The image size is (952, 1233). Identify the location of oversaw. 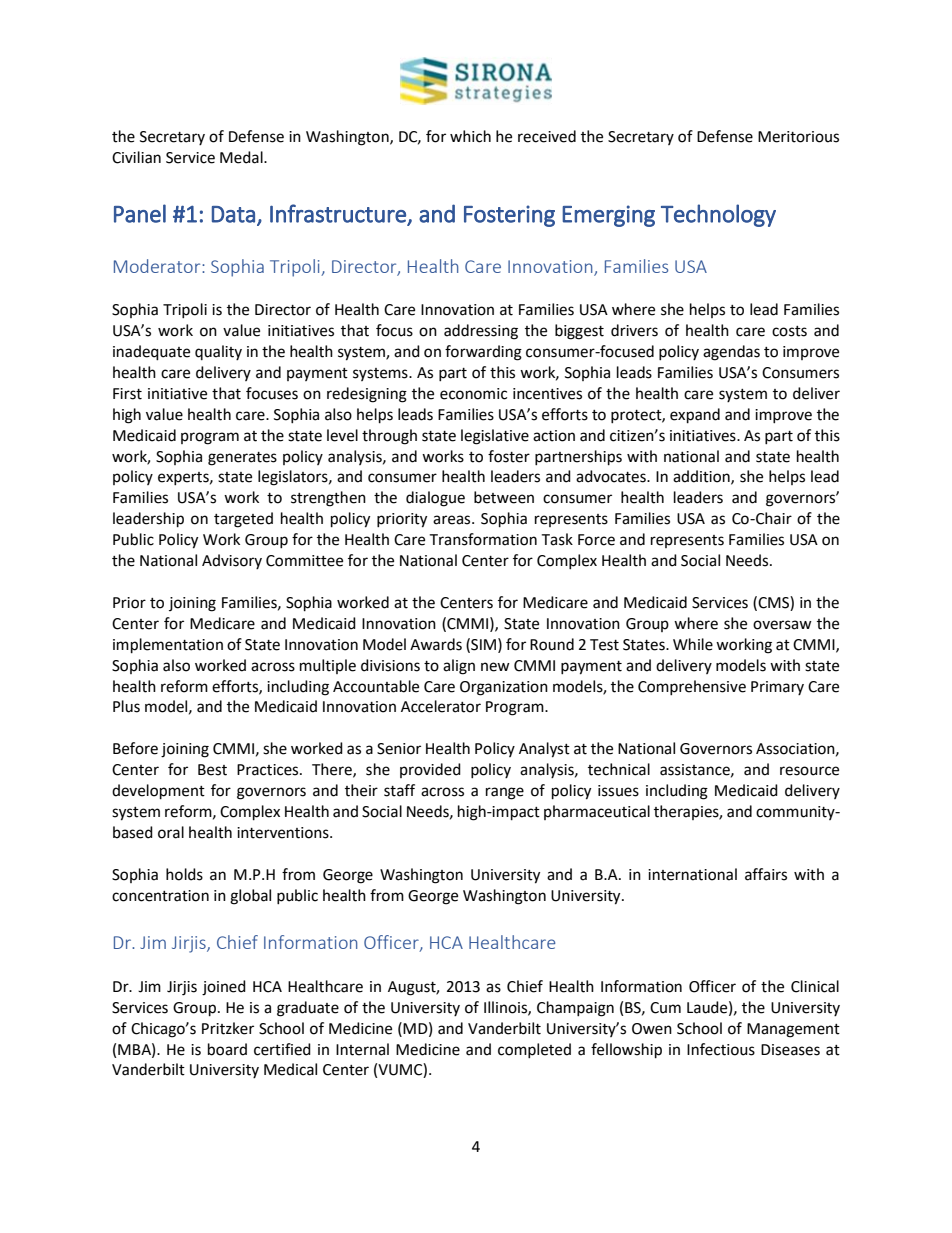
(782, 625).
